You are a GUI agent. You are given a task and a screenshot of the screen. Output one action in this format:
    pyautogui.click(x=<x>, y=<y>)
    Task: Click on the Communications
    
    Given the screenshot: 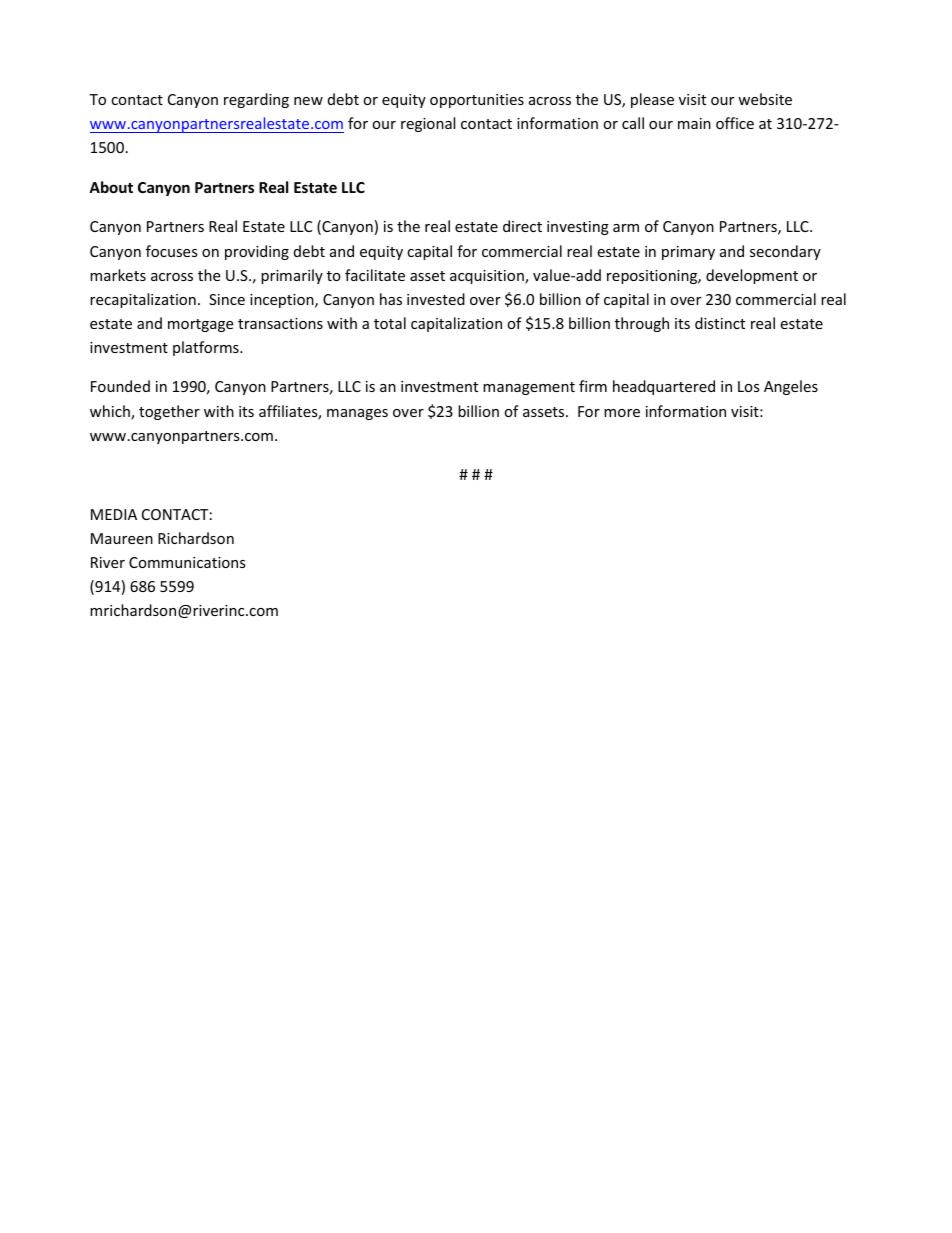 What is the action you would take?
    pyautogui.click(x=187, y=562)
